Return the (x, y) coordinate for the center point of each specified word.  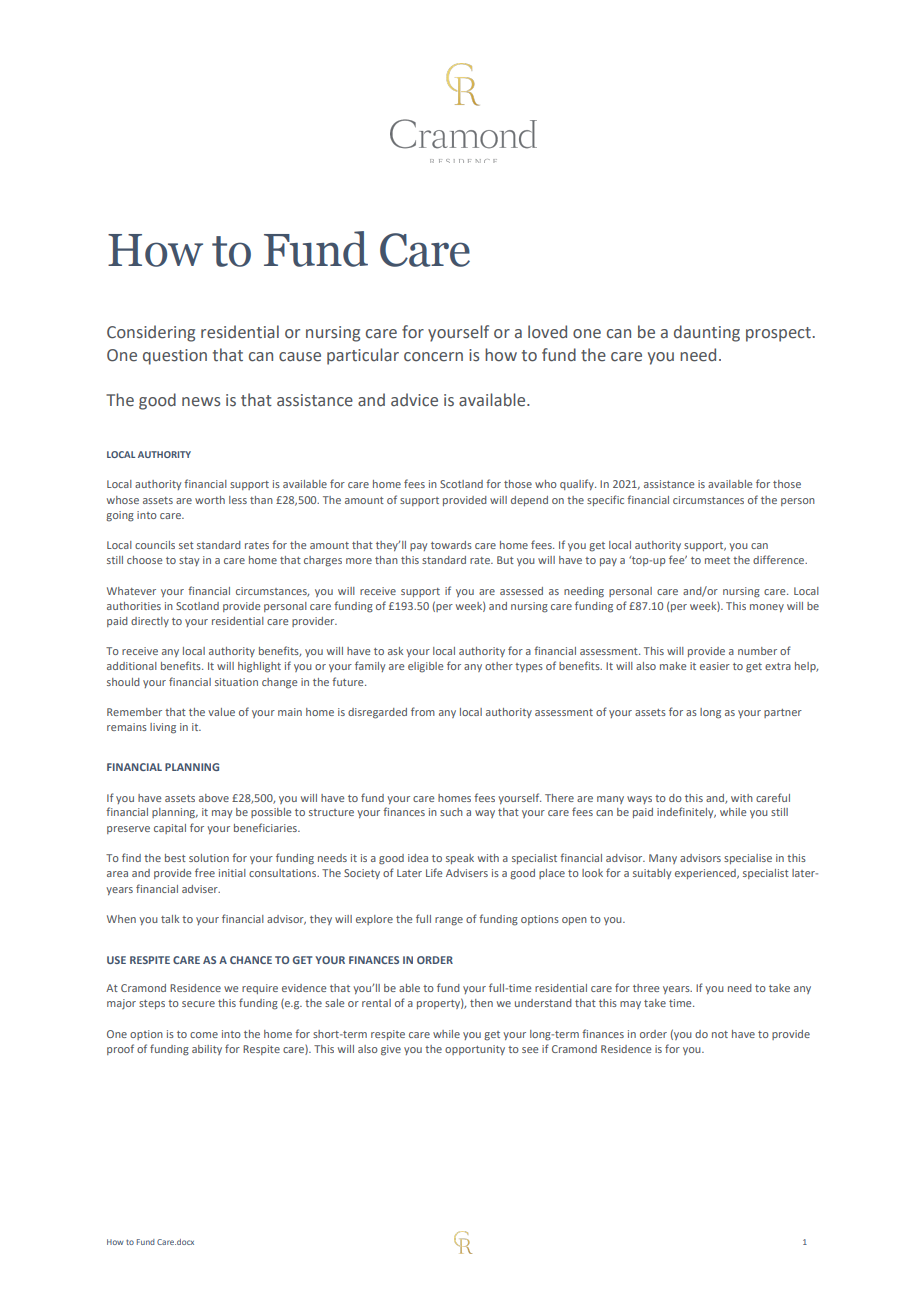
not (720, 1034)
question (175, 357)
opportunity (475, 1050)
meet (717, 560)
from (423, 711)
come (204, 1035)
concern (433, 357)
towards (451, 545)
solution (209, 858)
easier (715, 666)
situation (236, 682)
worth (210, 500)
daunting (707, 333)
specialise (748, 859)
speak (460, 859)
